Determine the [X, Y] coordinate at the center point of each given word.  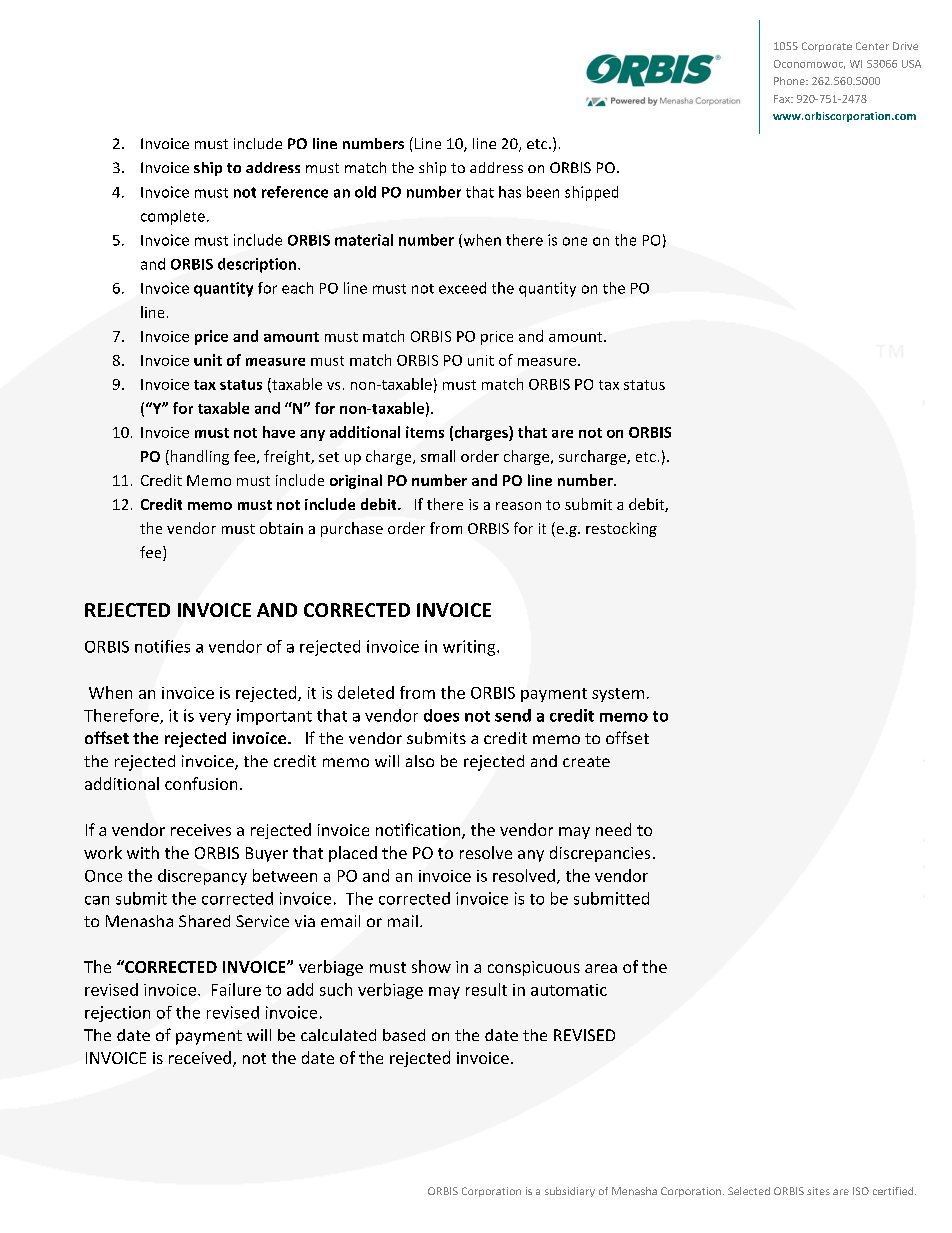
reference [295, 192]
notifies [162, 646]
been [543, 192]
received [200, 1057]
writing [470, 648]
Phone [790, 81]
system [618, 695]
